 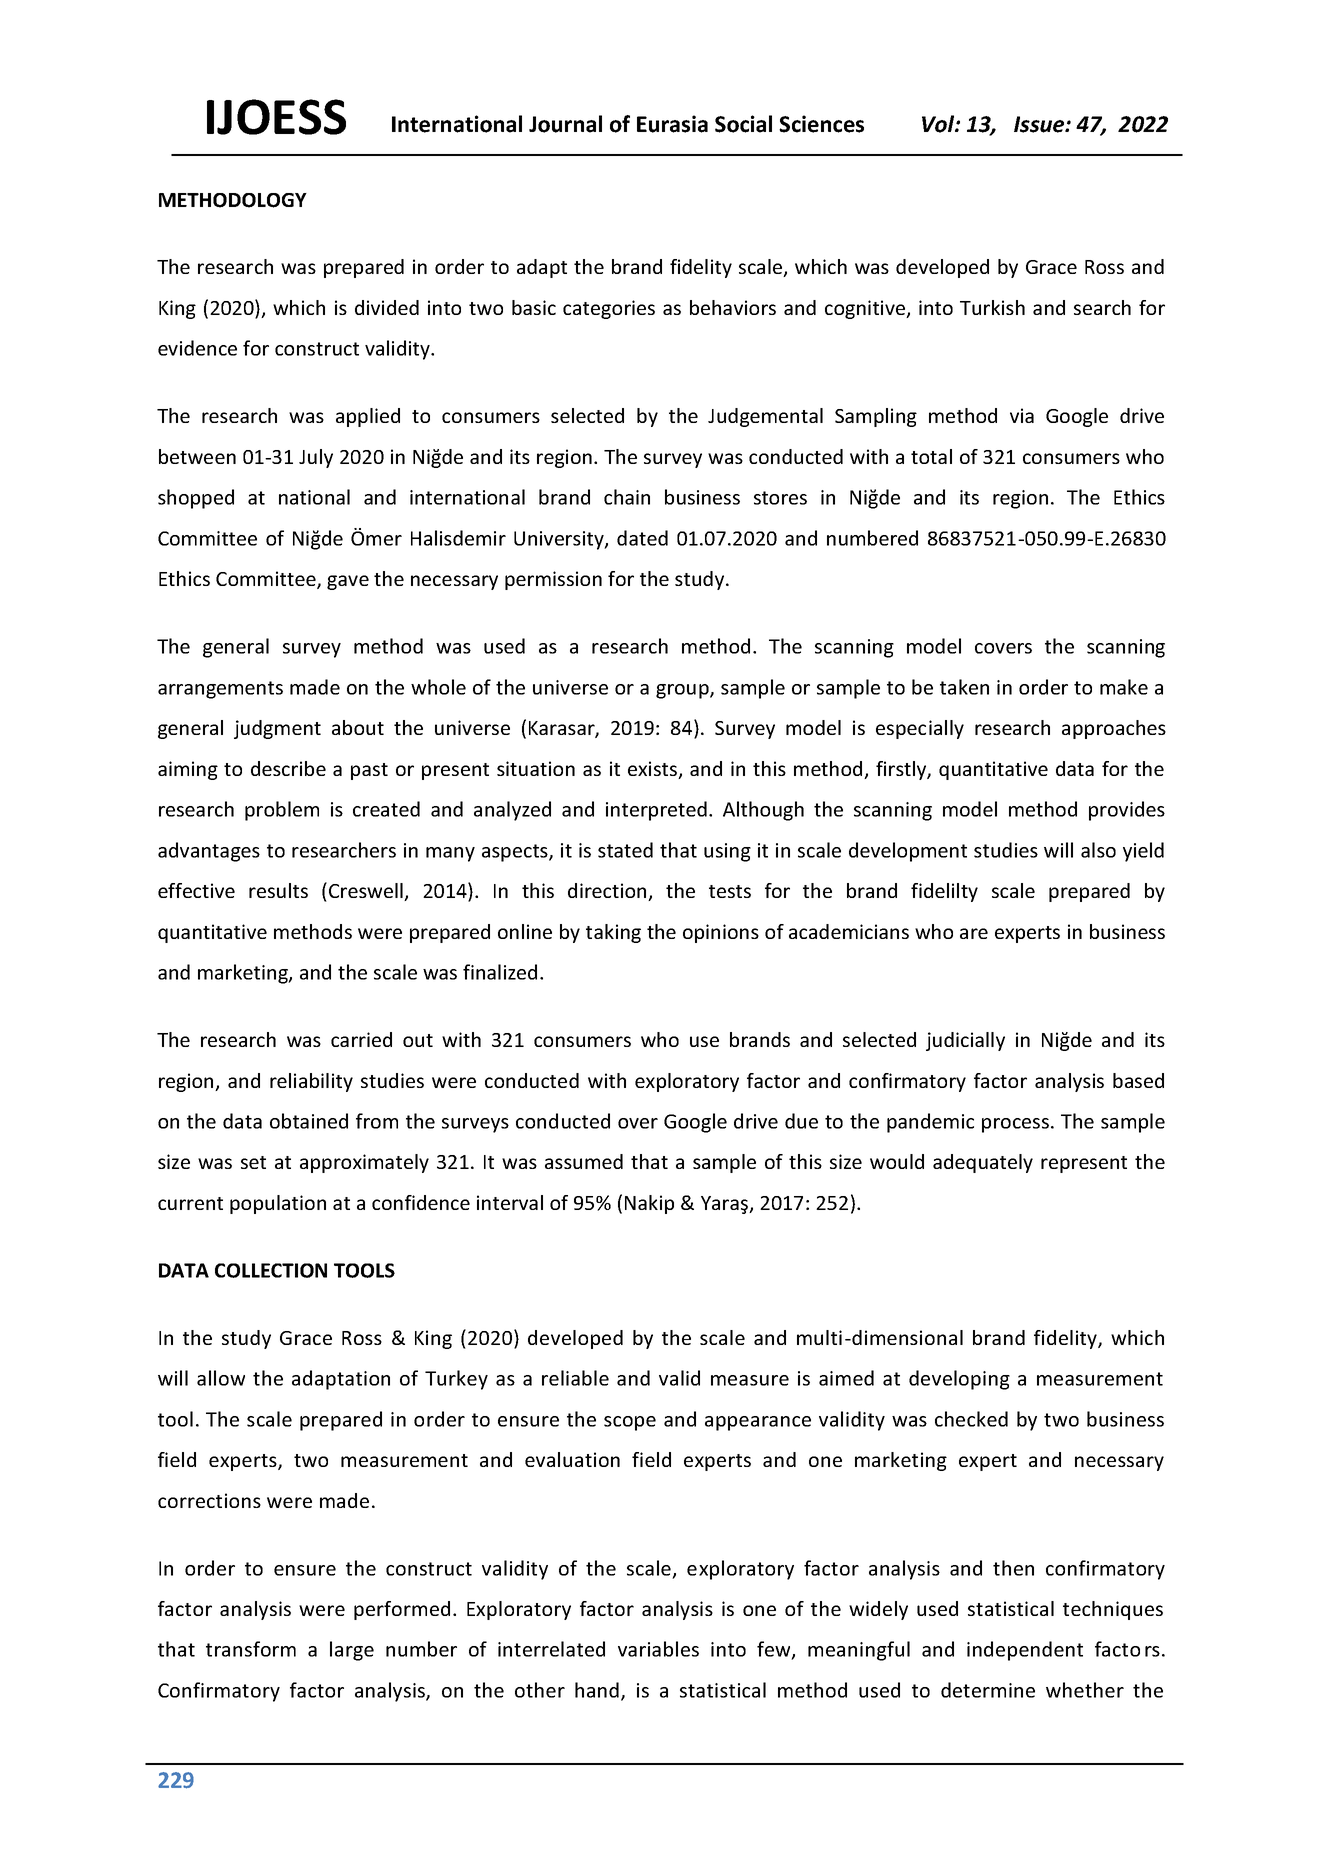 What do you see at coordinates (672, 124) in the page?
I see `Eurasia` at bounding box center [672, 124].
